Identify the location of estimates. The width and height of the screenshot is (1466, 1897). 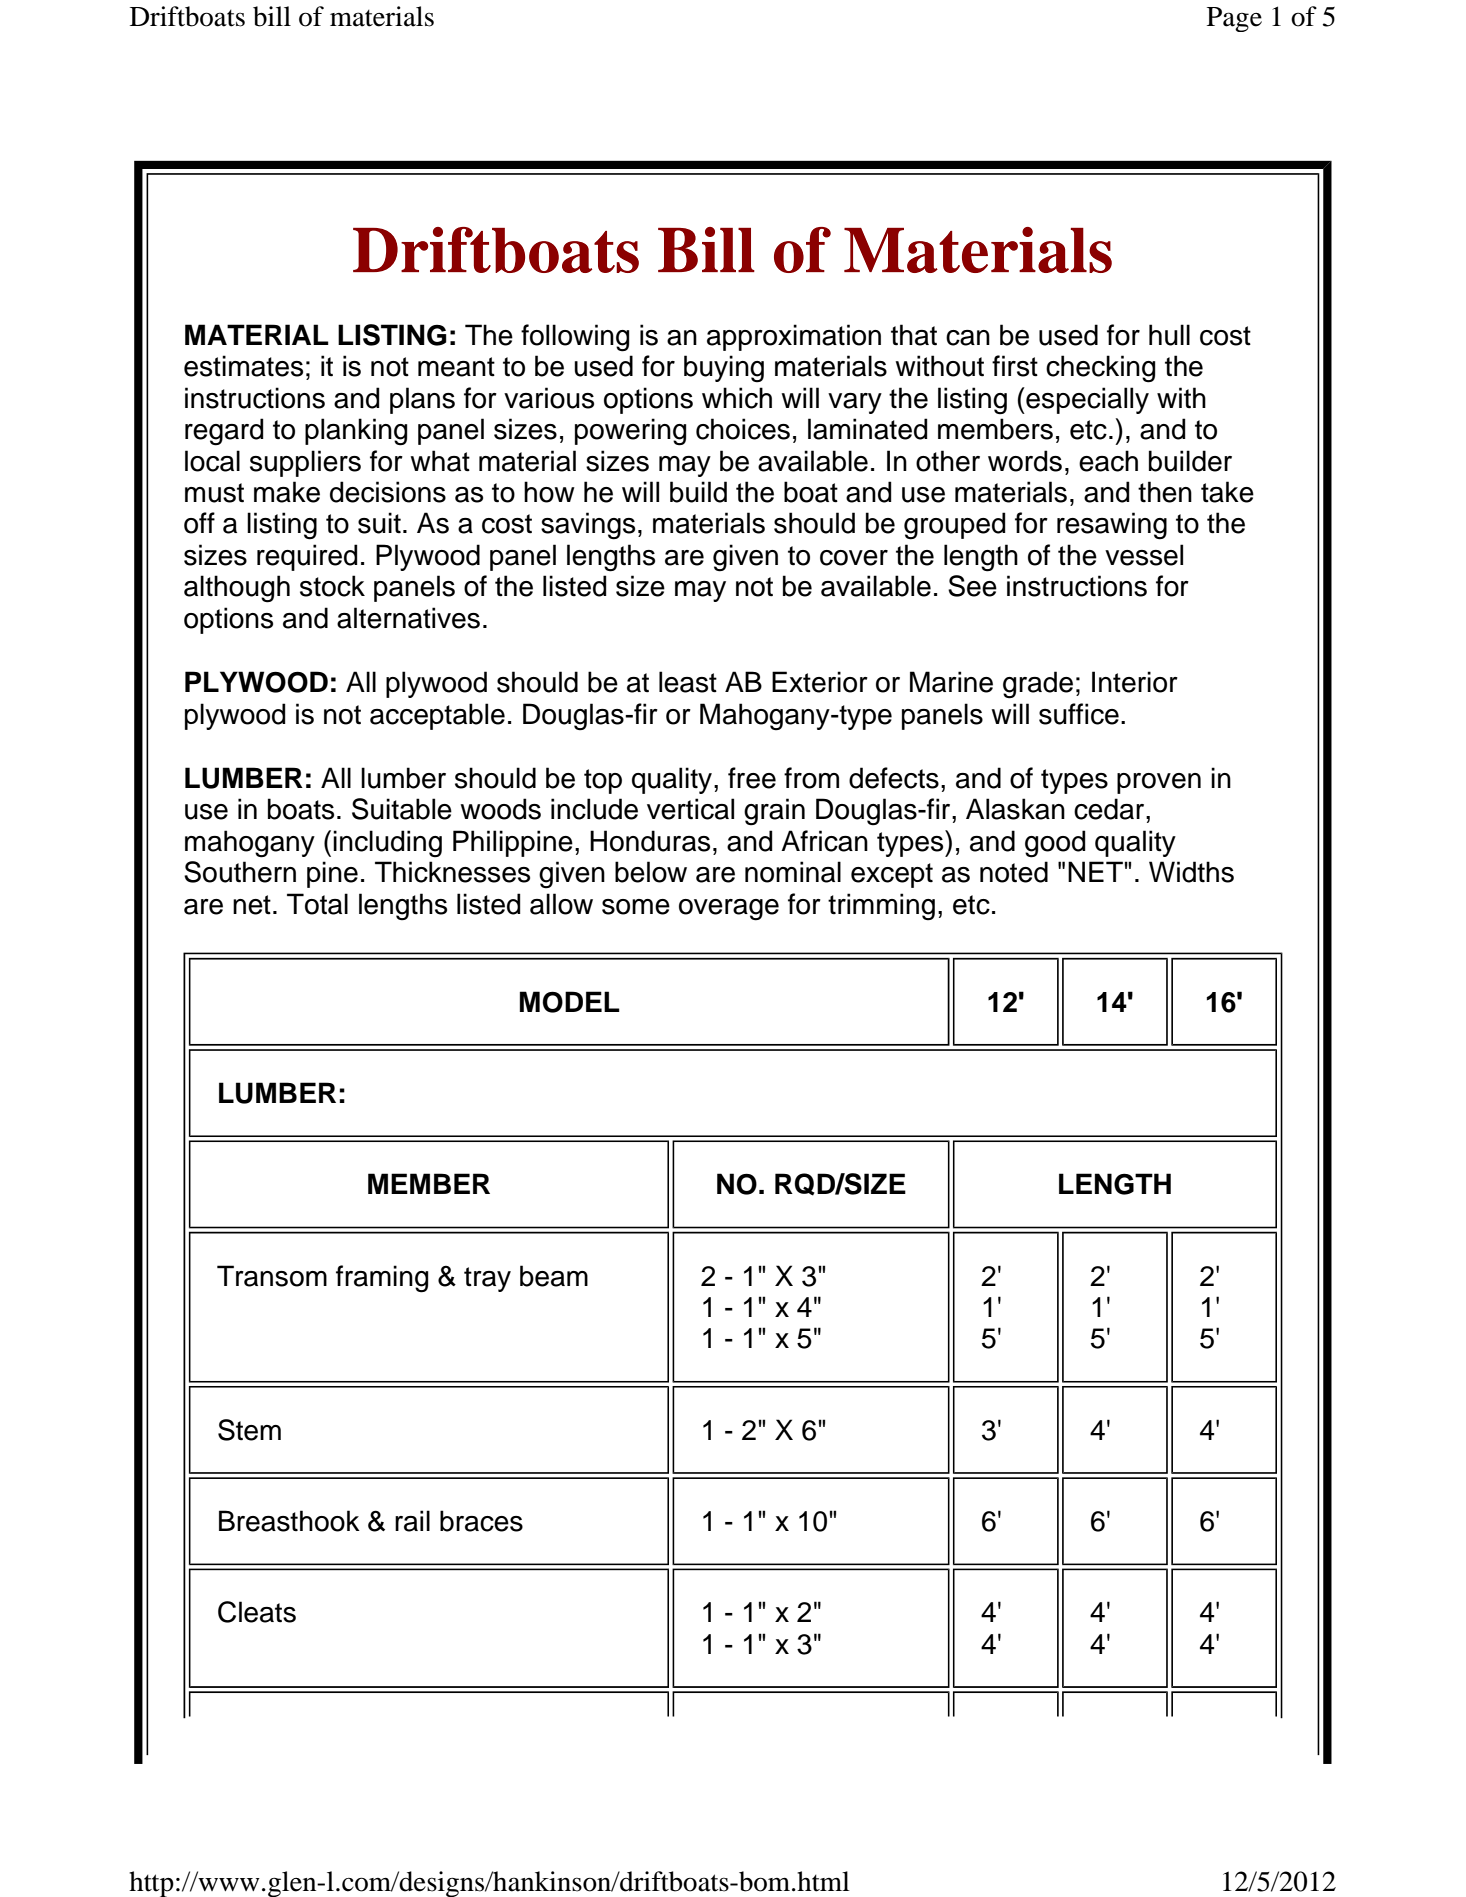
(243, 366).
